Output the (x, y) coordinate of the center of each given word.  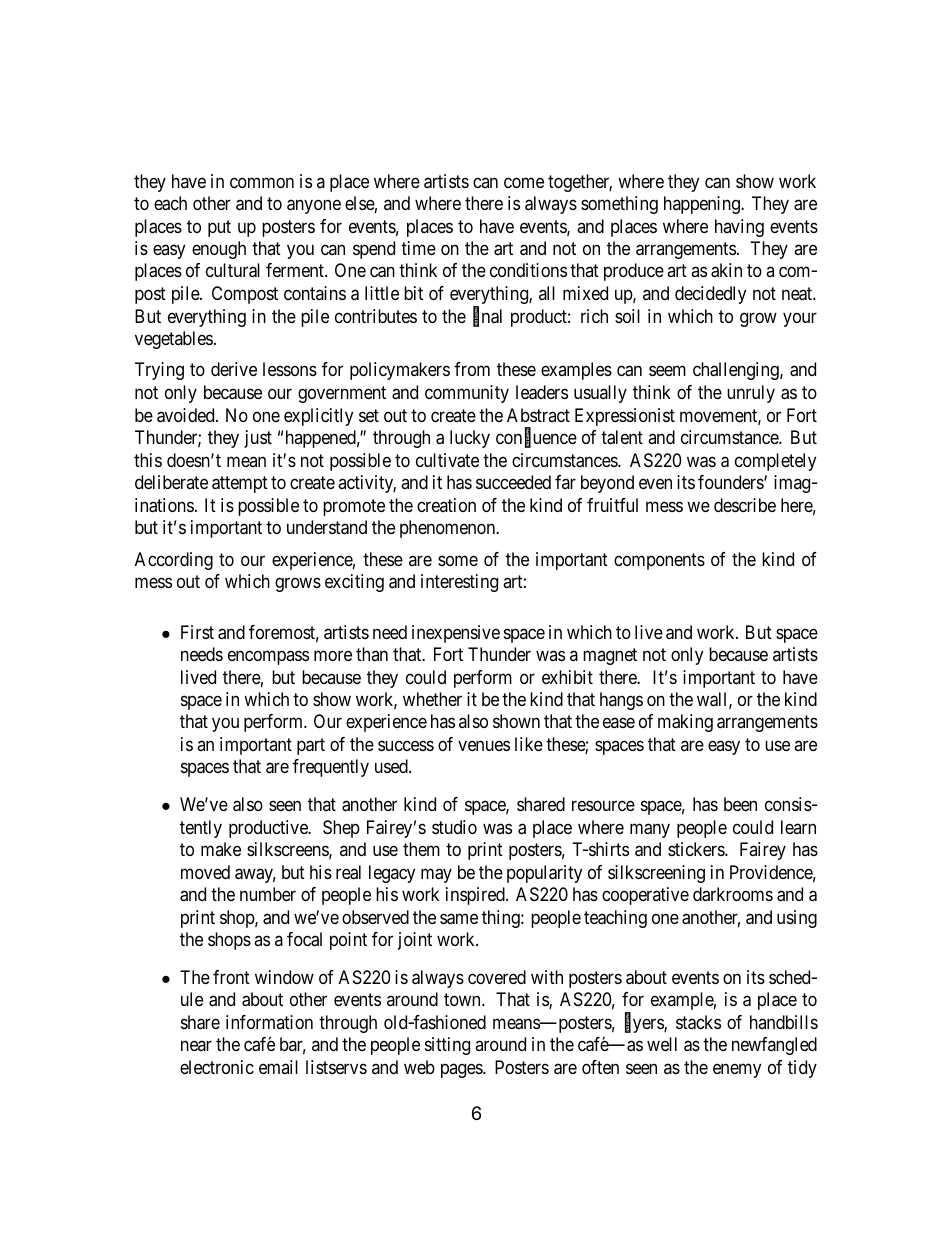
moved (205, 872)
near (196, 1046)
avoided (187, 415)
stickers (697, 849)
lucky (470, 439)
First (197, 632)
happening (703, 205)
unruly (751, 394)
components (659, 561)
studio (454, 827)
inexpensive (456, 634)
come (524, 182)
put (219, 228)
